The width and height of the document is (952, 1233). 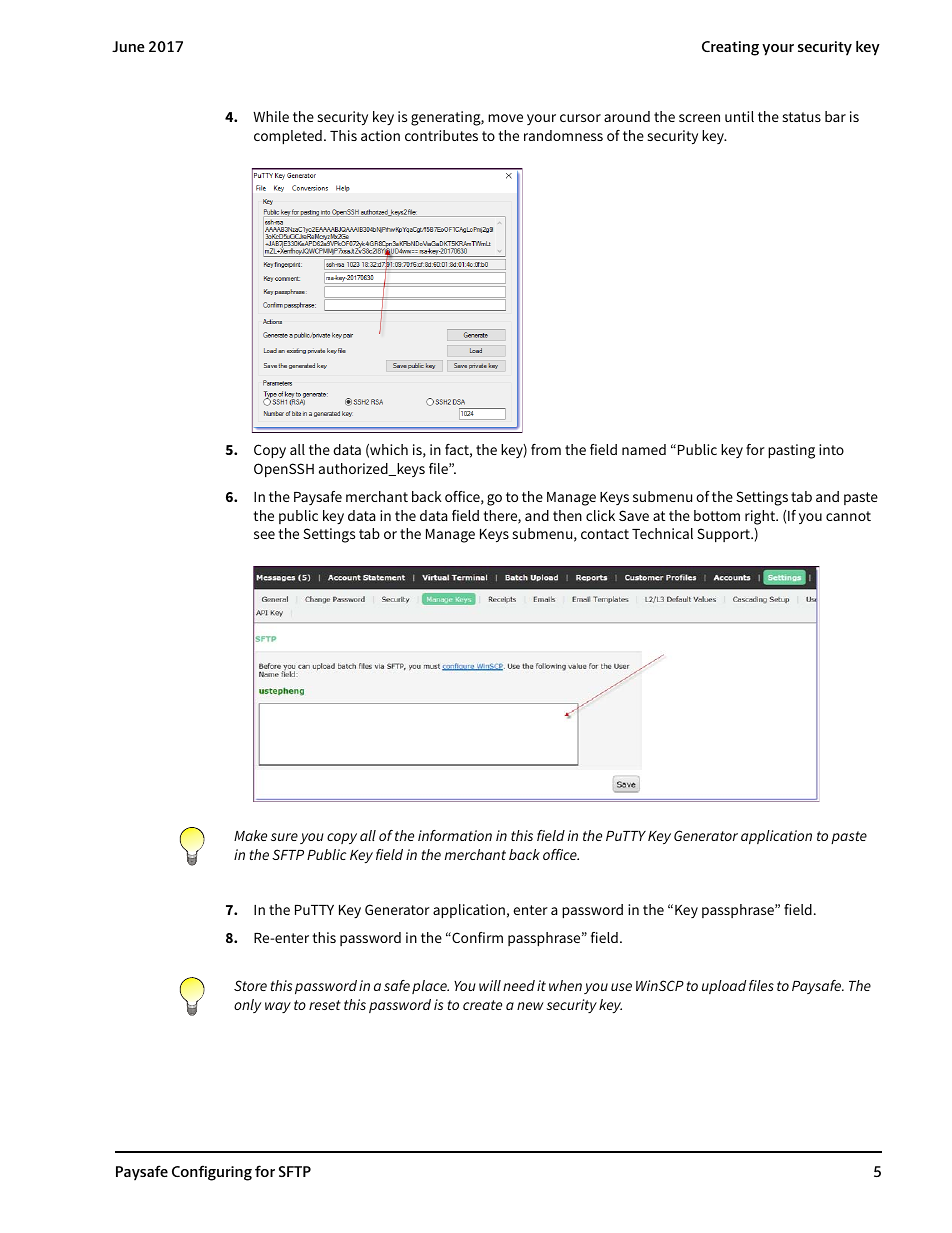 I want to click on Configuring, so click(x=212, y=1173).
